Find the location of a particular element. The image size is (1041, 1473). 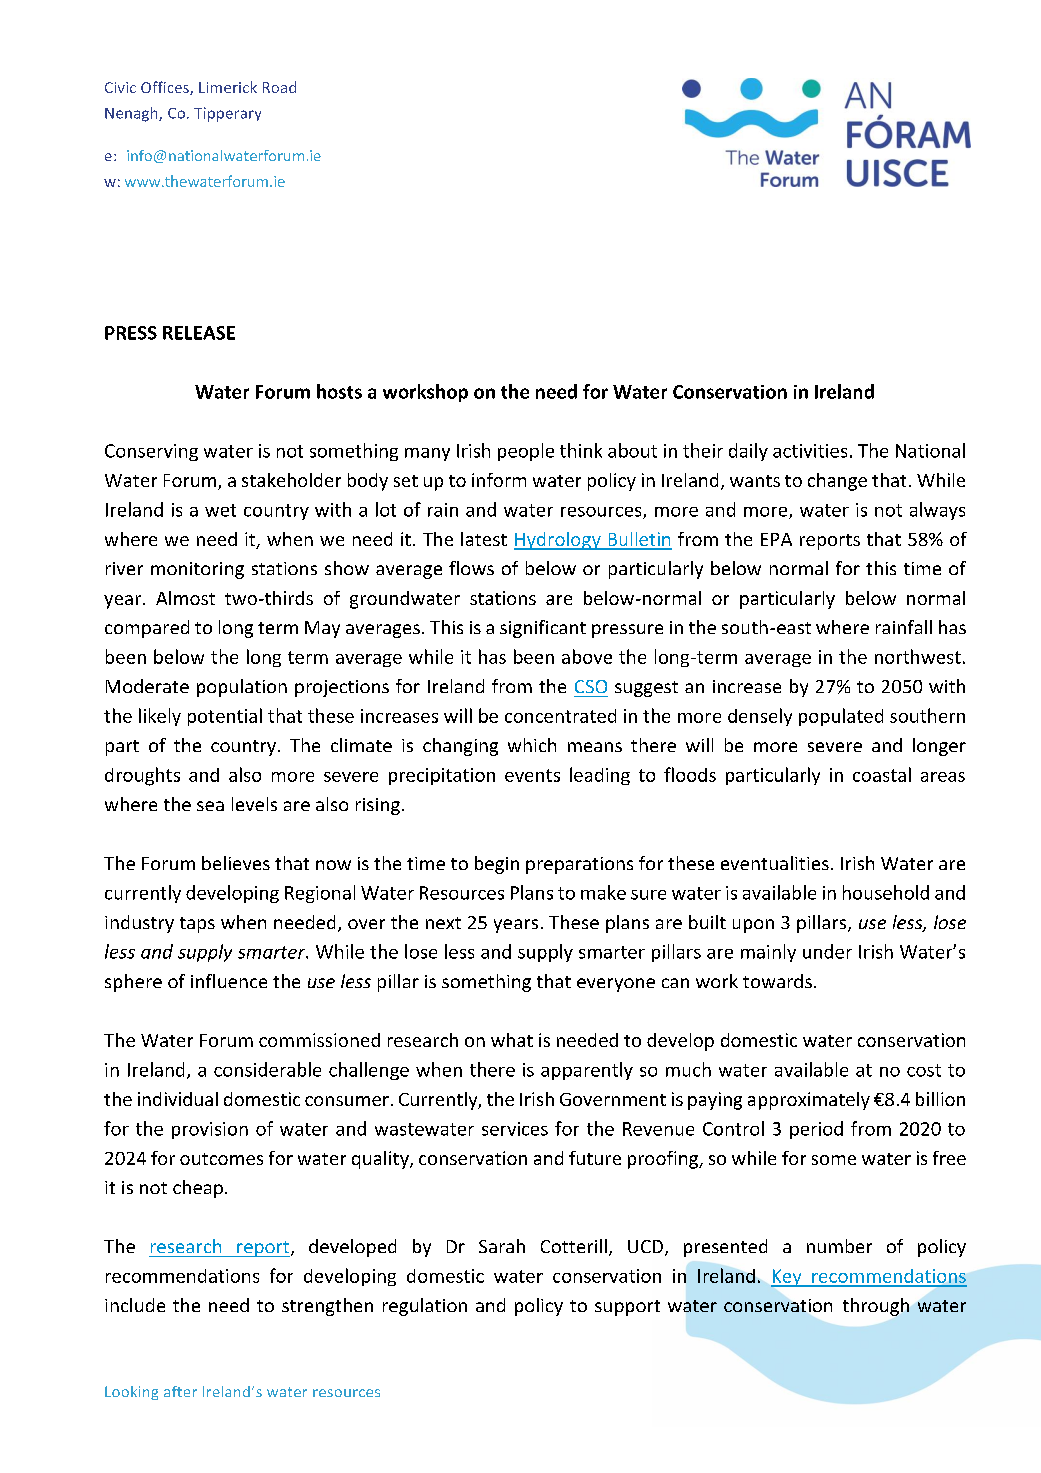

after is located at coordinates (180, 1391).
